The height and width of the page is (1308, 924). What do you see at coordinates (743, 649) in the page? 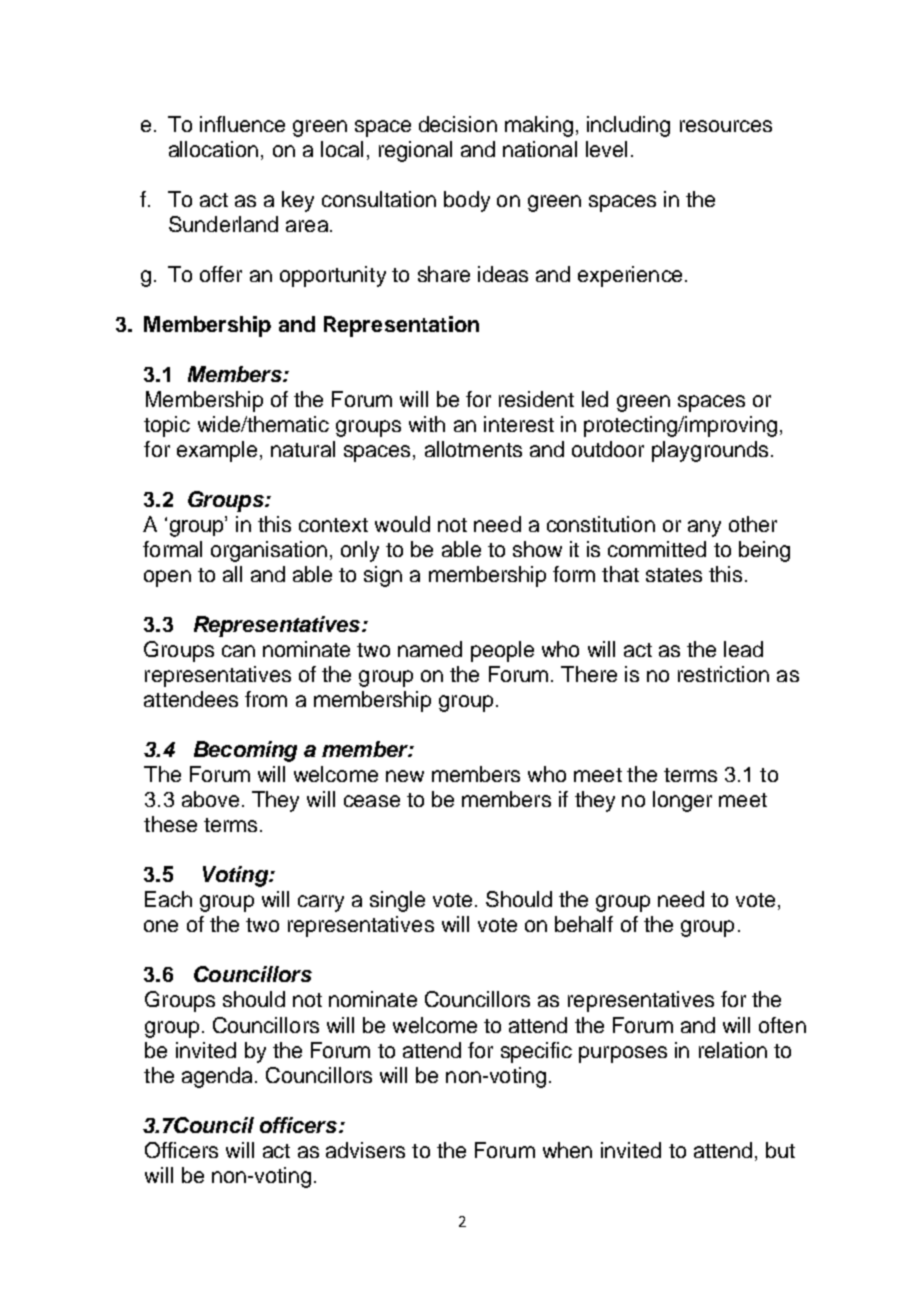
I see `lead` at bounding box center [743, 649].
